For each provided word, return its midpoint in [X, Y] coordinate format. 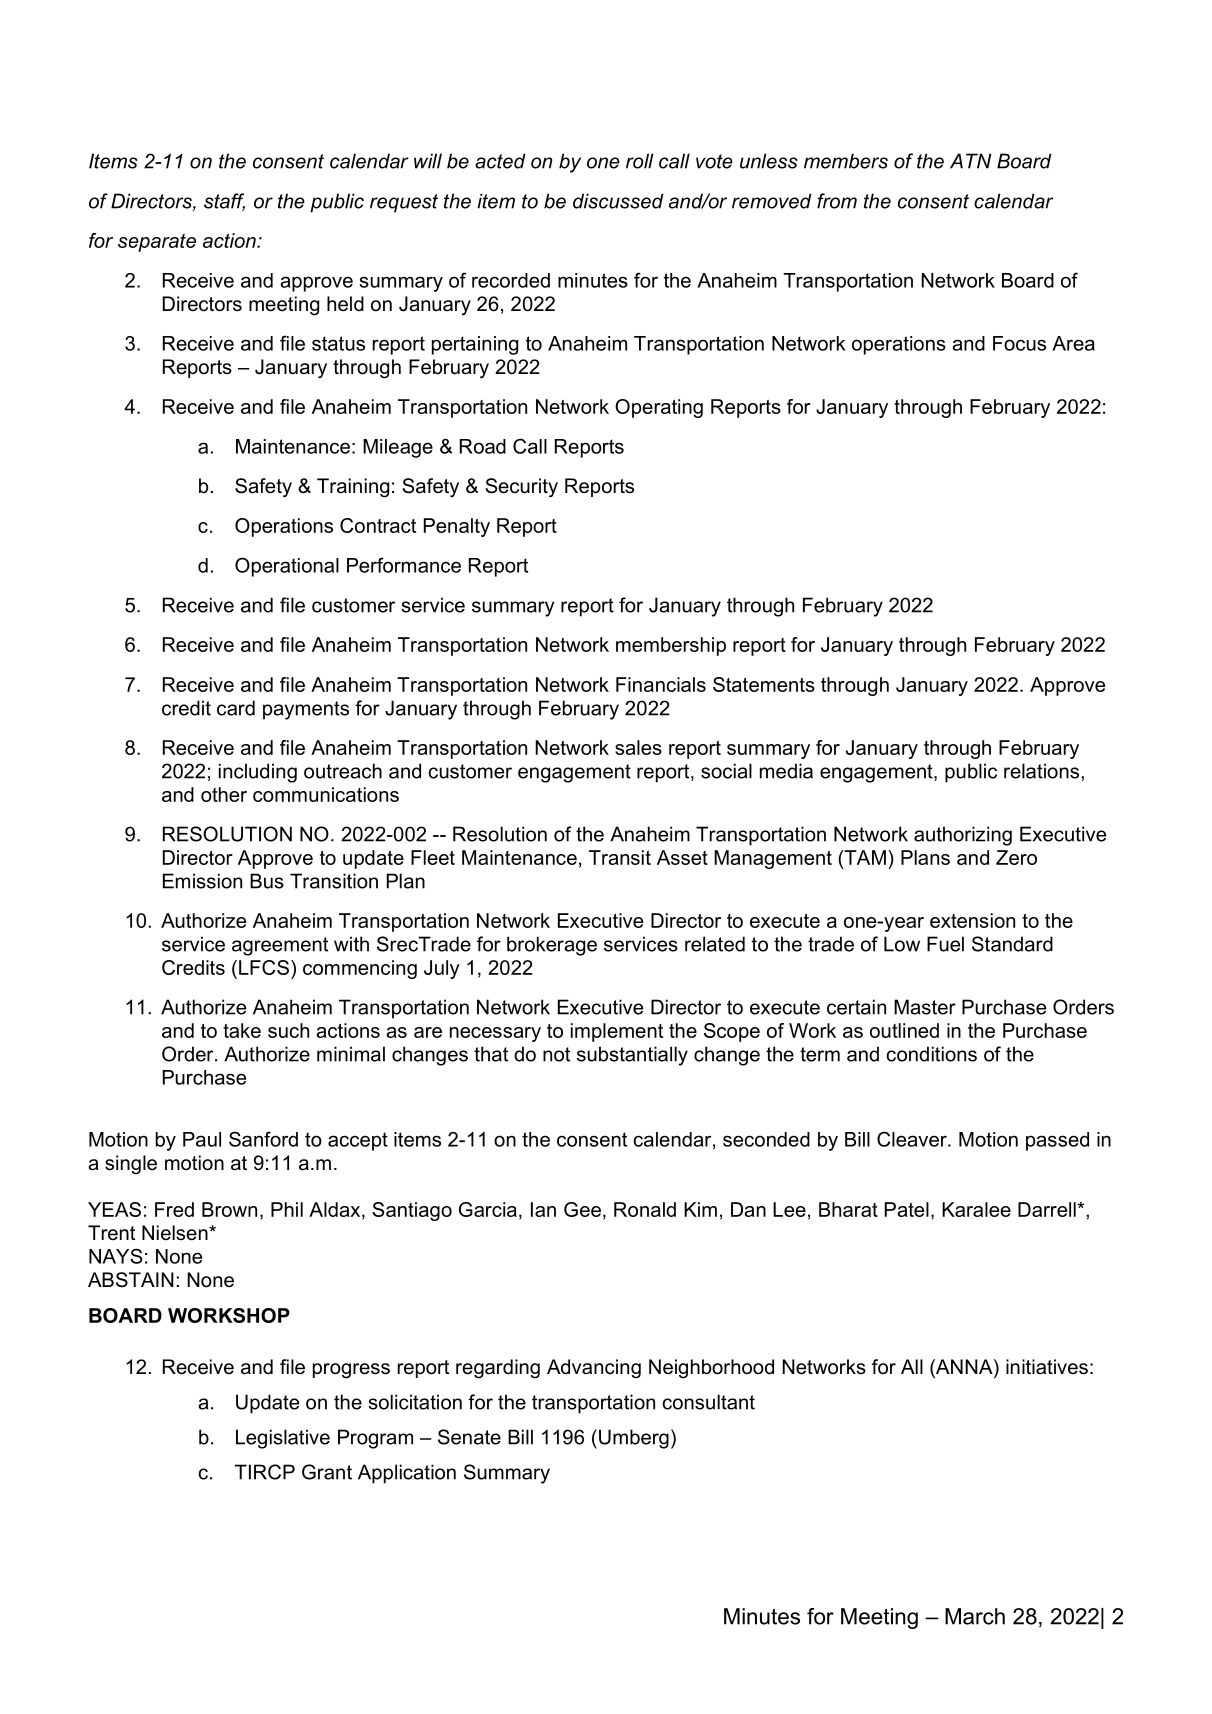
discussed [618, 201]
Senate [469, 1437]
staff [224, 202]
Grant [327, 1472]
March [975, 1616]
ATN [970, 161]
